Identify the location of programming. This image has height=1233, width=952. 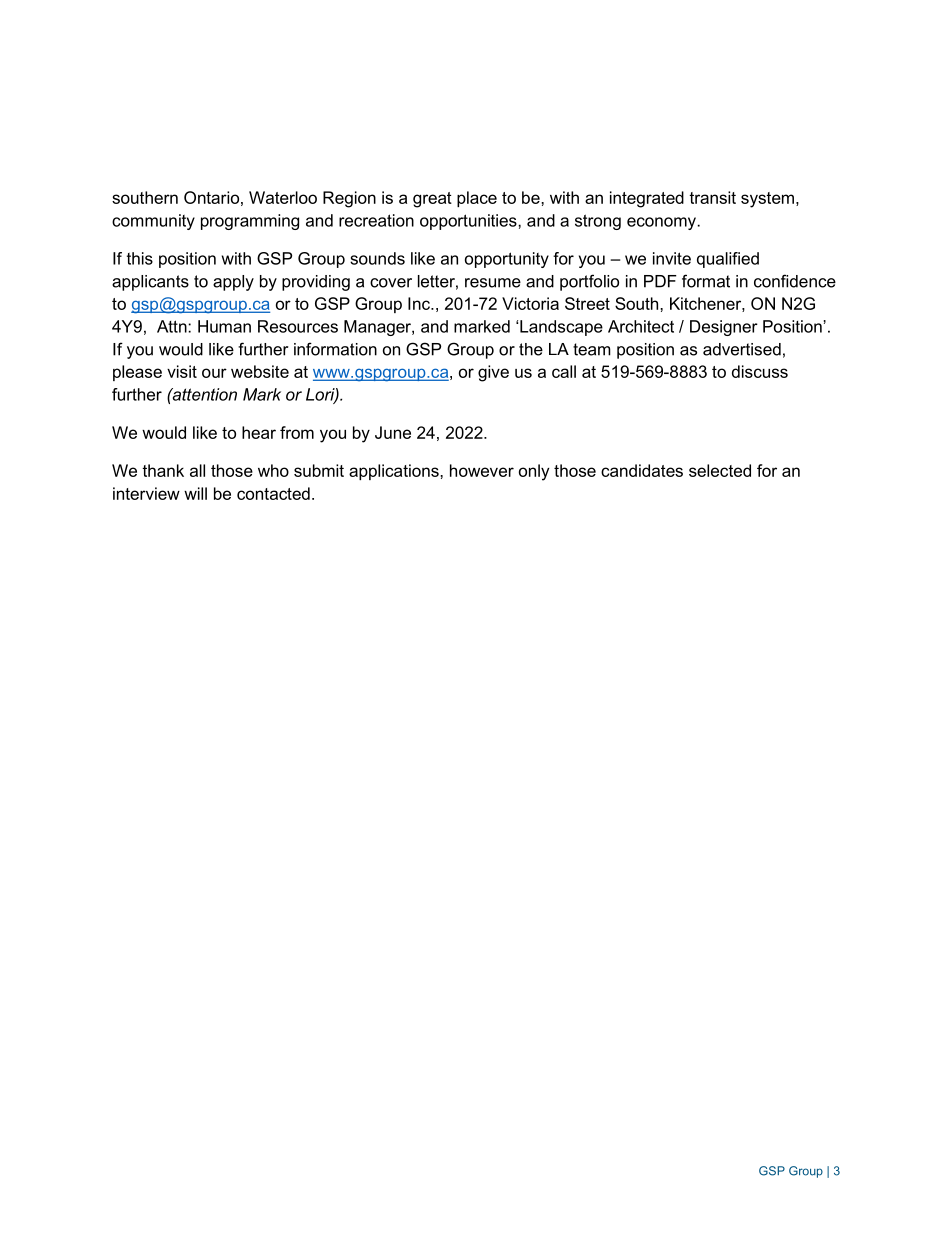
(250, 222).
